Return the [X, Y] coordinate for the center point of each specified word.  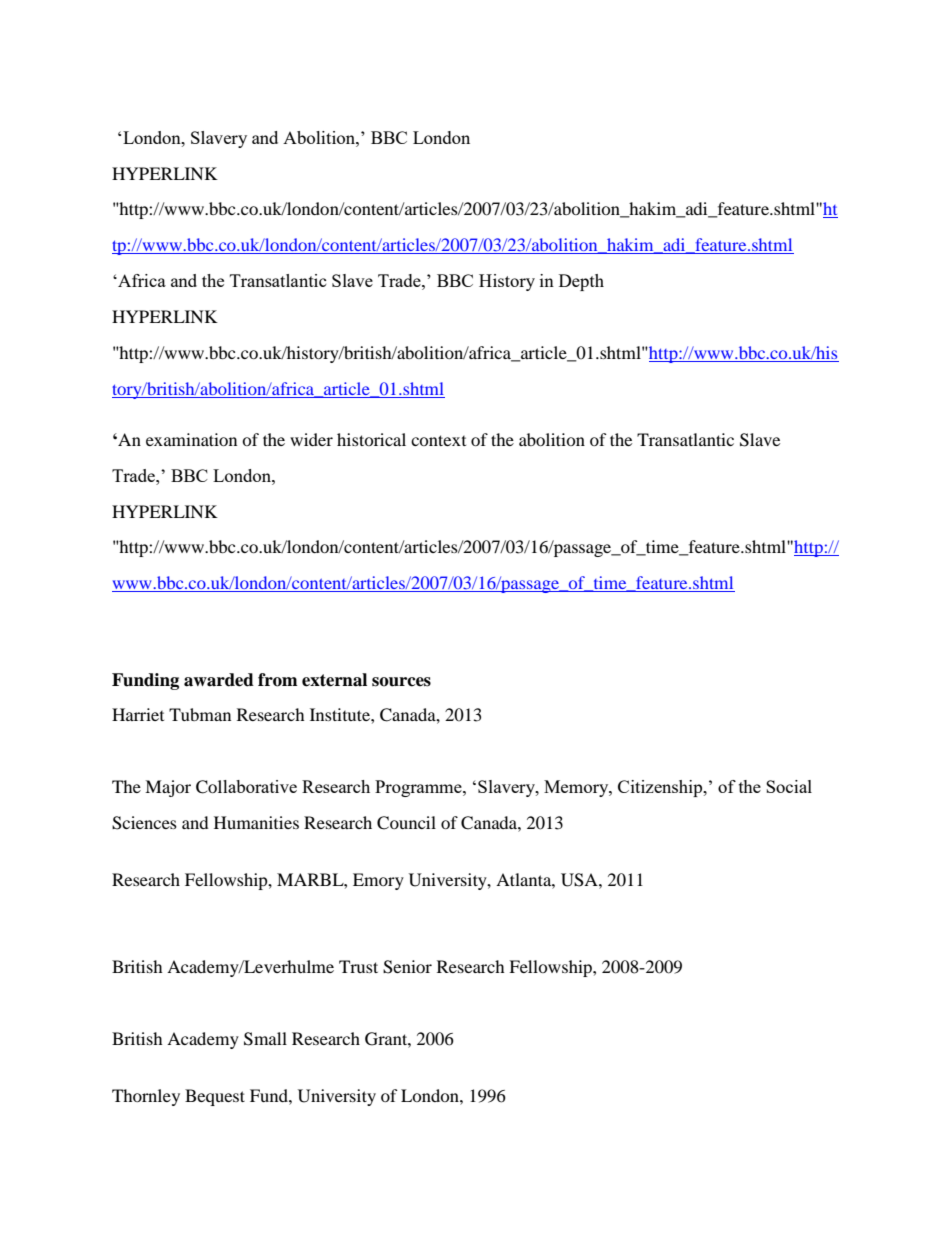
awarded [219, 680]
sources [401, 682]
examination [191, 439]
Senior [407, 967]
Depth [581, 282]
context [438, 440]
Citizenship [661, 788]
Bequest [215, 1097]
